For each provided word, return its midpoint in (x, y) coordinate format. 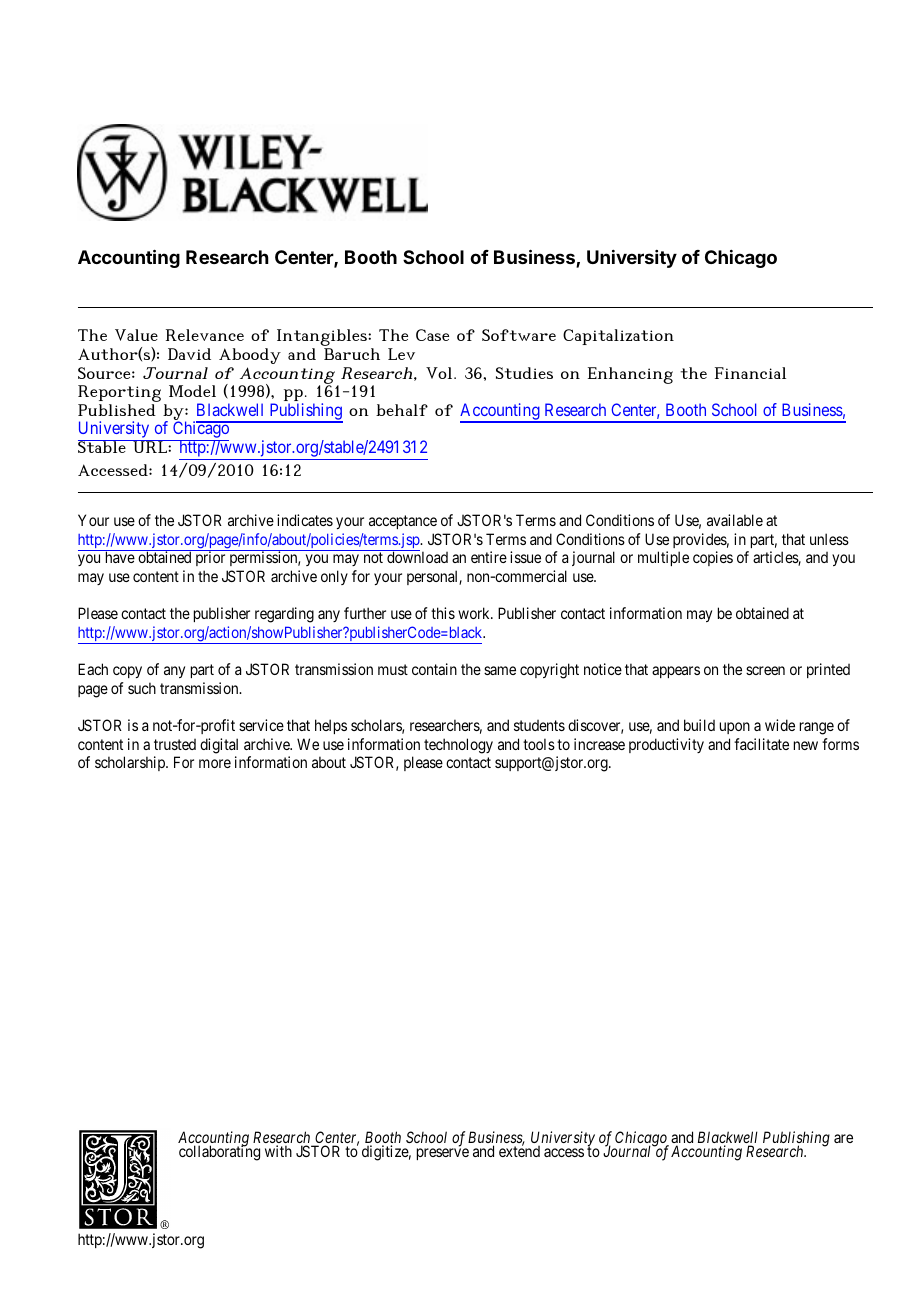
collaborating (219, 1152)
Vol (440, 373)
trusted (175, 744)
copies (713, 558)
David (189, 354)
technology (458, 746)
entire (489, 557)
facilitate (761, 744)
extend (519, 1150)
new (806, 745)
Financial (750, 373)
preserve (443, 1154)
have (120, 557)
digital (219, 746)
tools (539, 744)
